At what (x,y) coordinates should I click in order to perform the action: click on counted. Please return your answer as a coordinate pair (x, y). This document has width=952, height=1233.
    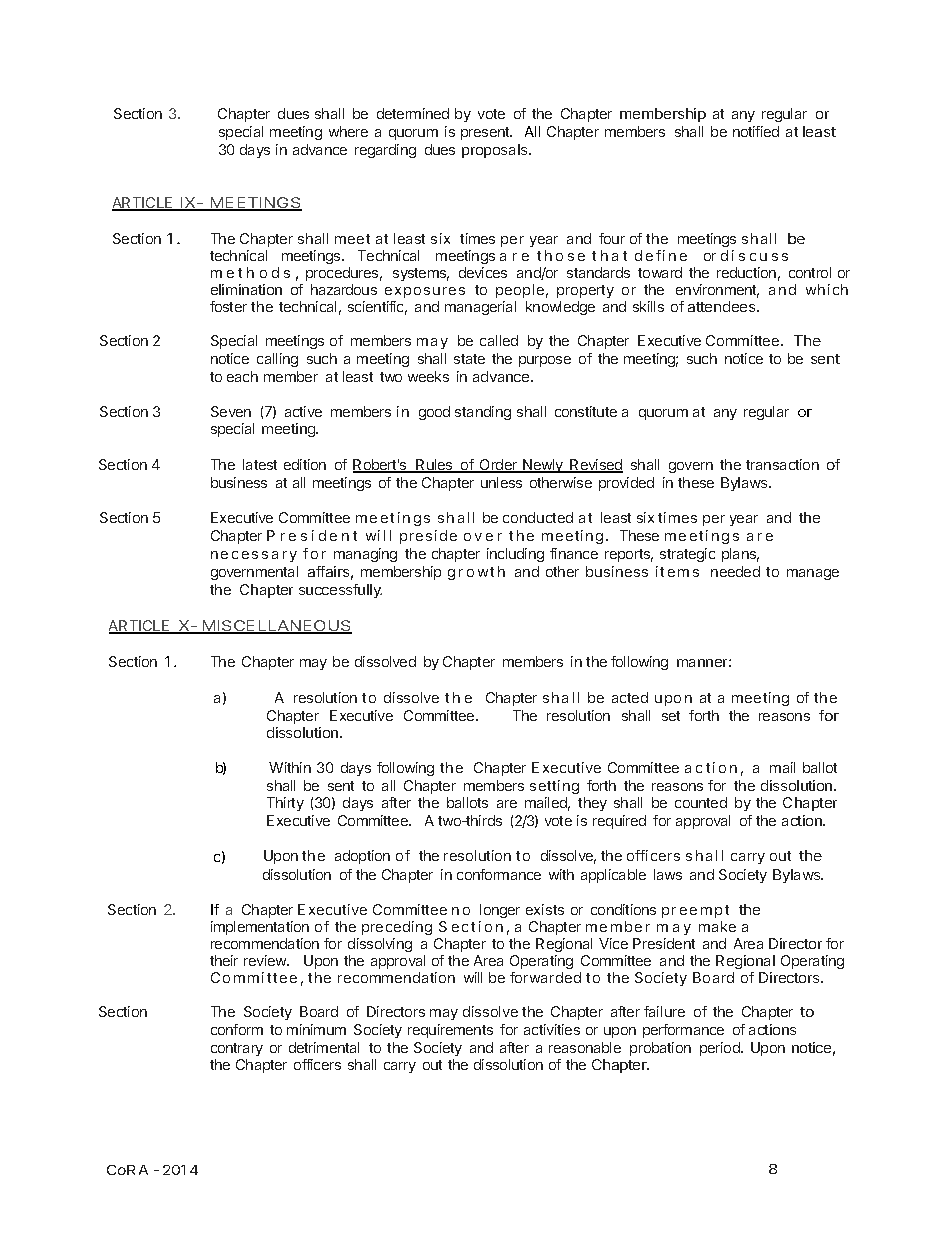
    Looking at the image, I should click on (701, 802).
